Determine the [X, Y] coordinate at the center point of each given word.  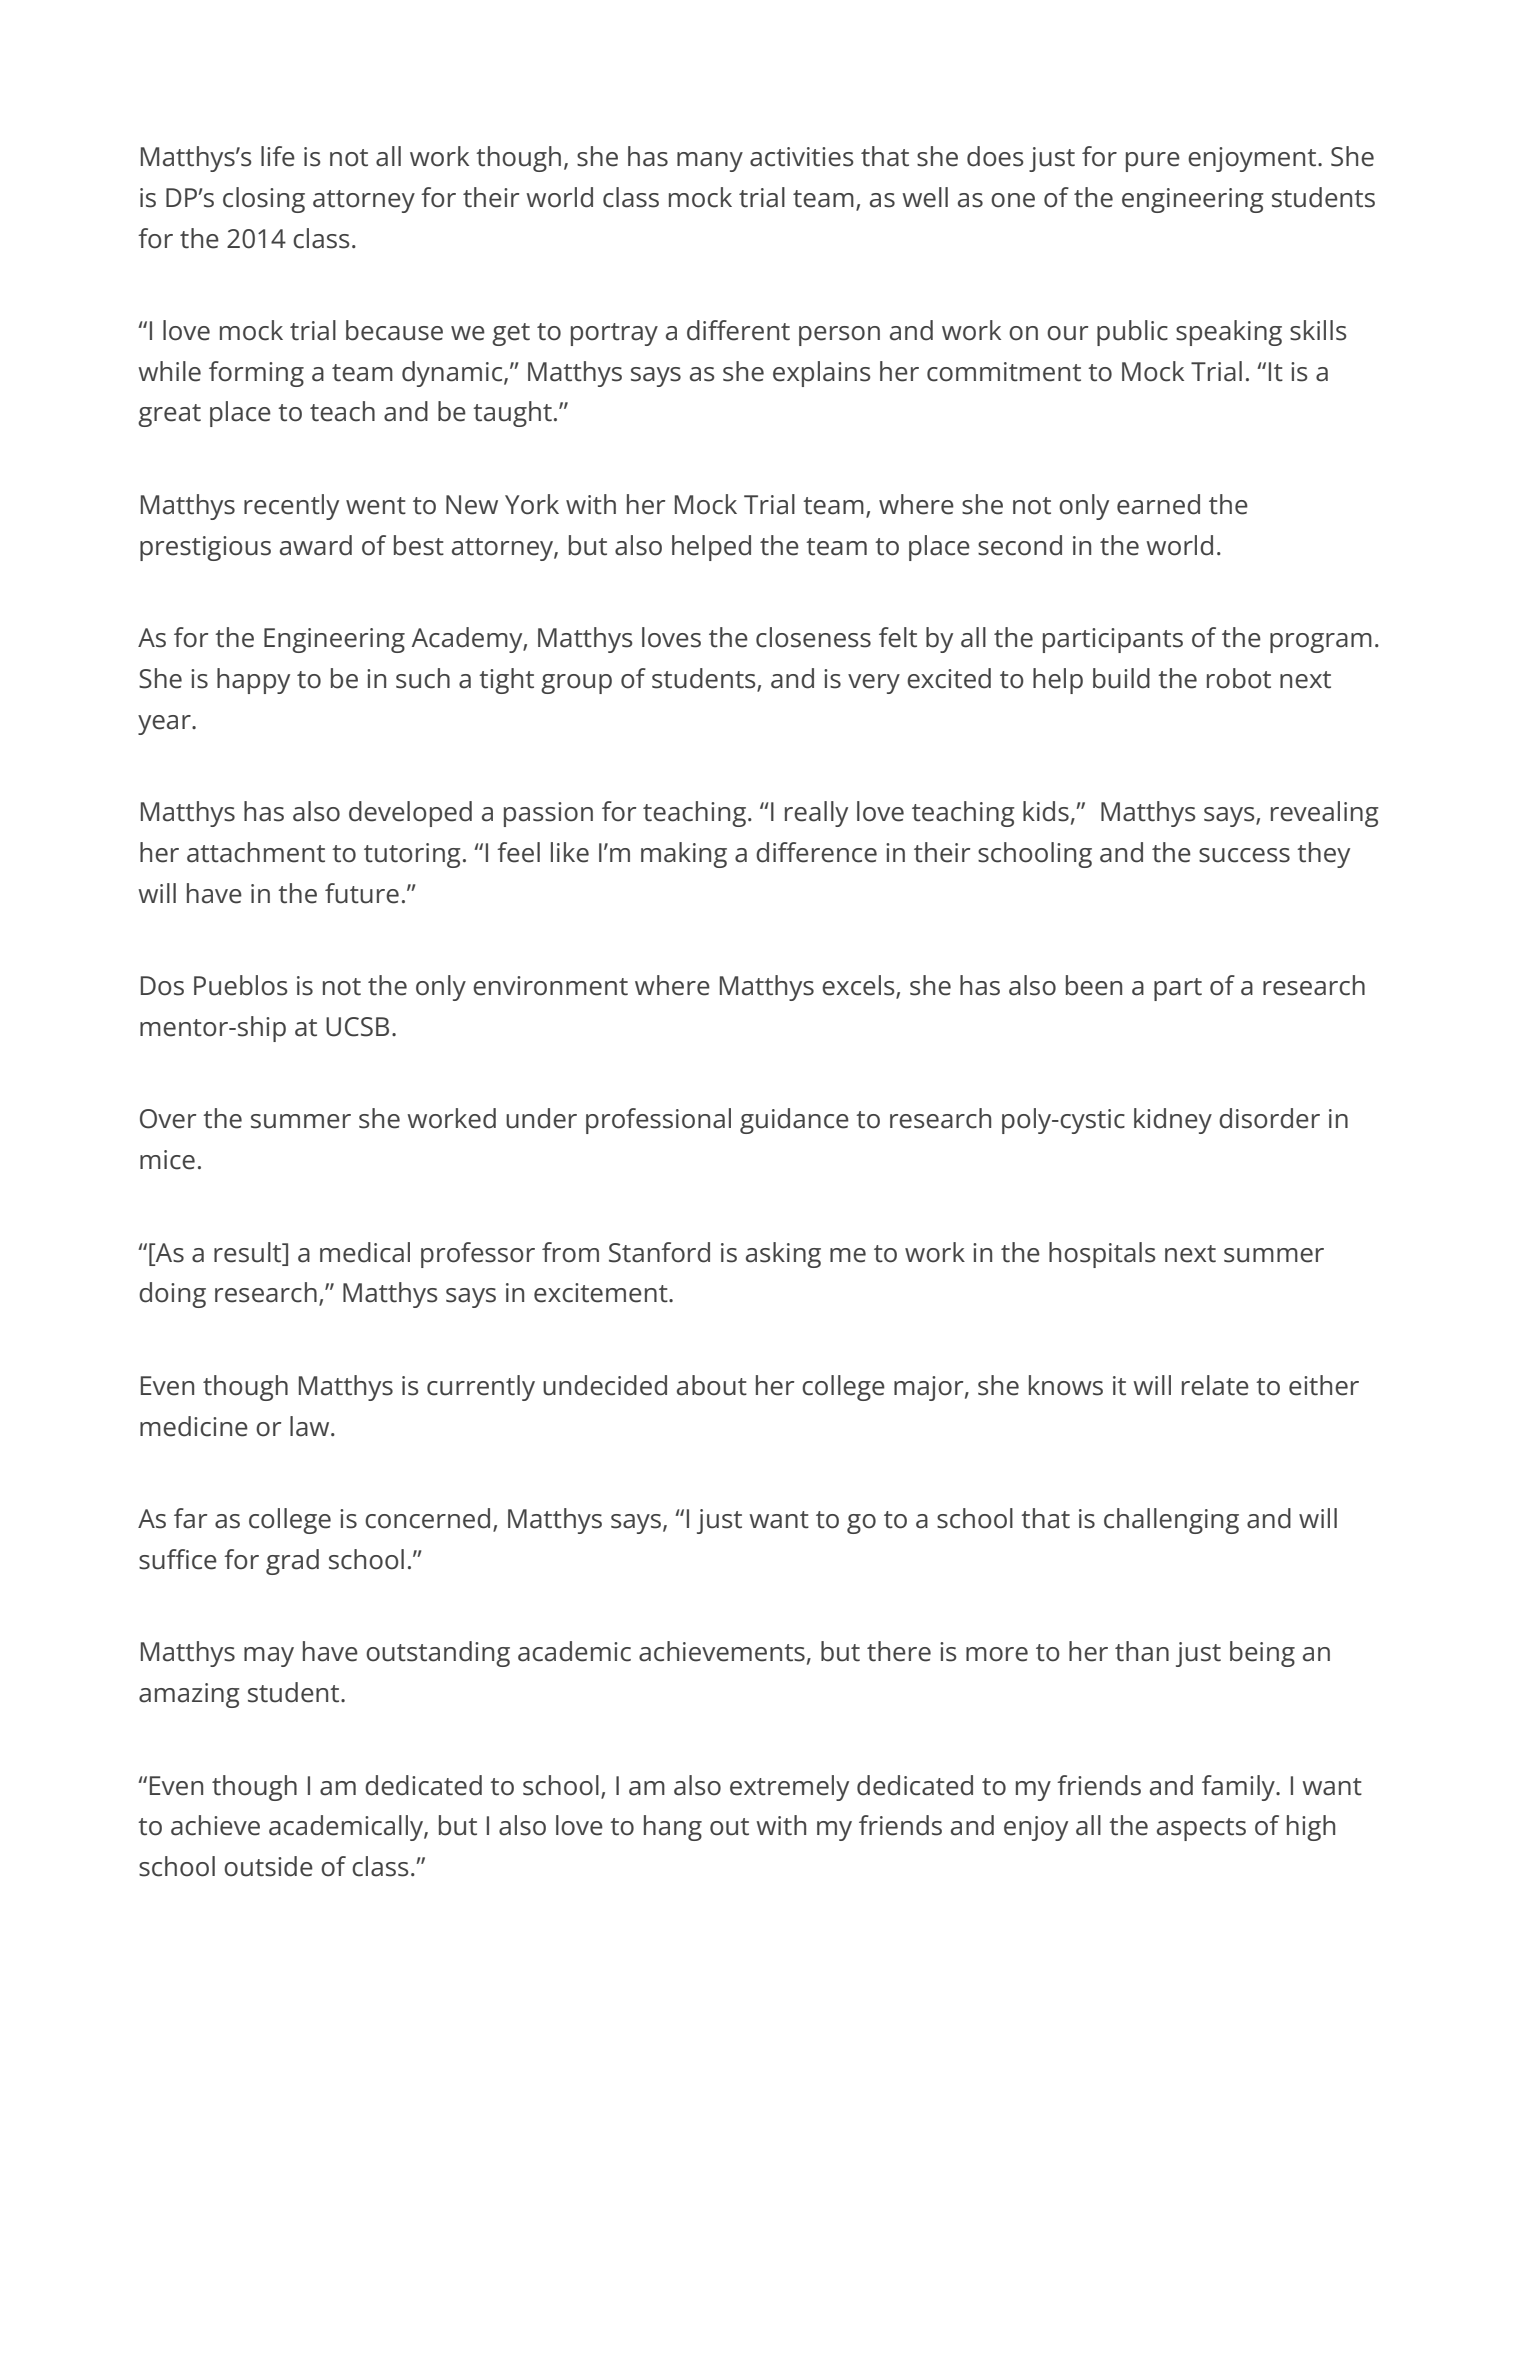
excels [859, 986]
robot [1239, 678]
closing [264, 200]
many [710, 162]
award [316, 545]
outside [268, 1866]
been [1094, 985]
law [311, 1426]
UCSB [357, 1027]
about [712, 1385]
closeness [813, 637]
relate [1215, 1385]
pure [1153, 162]
